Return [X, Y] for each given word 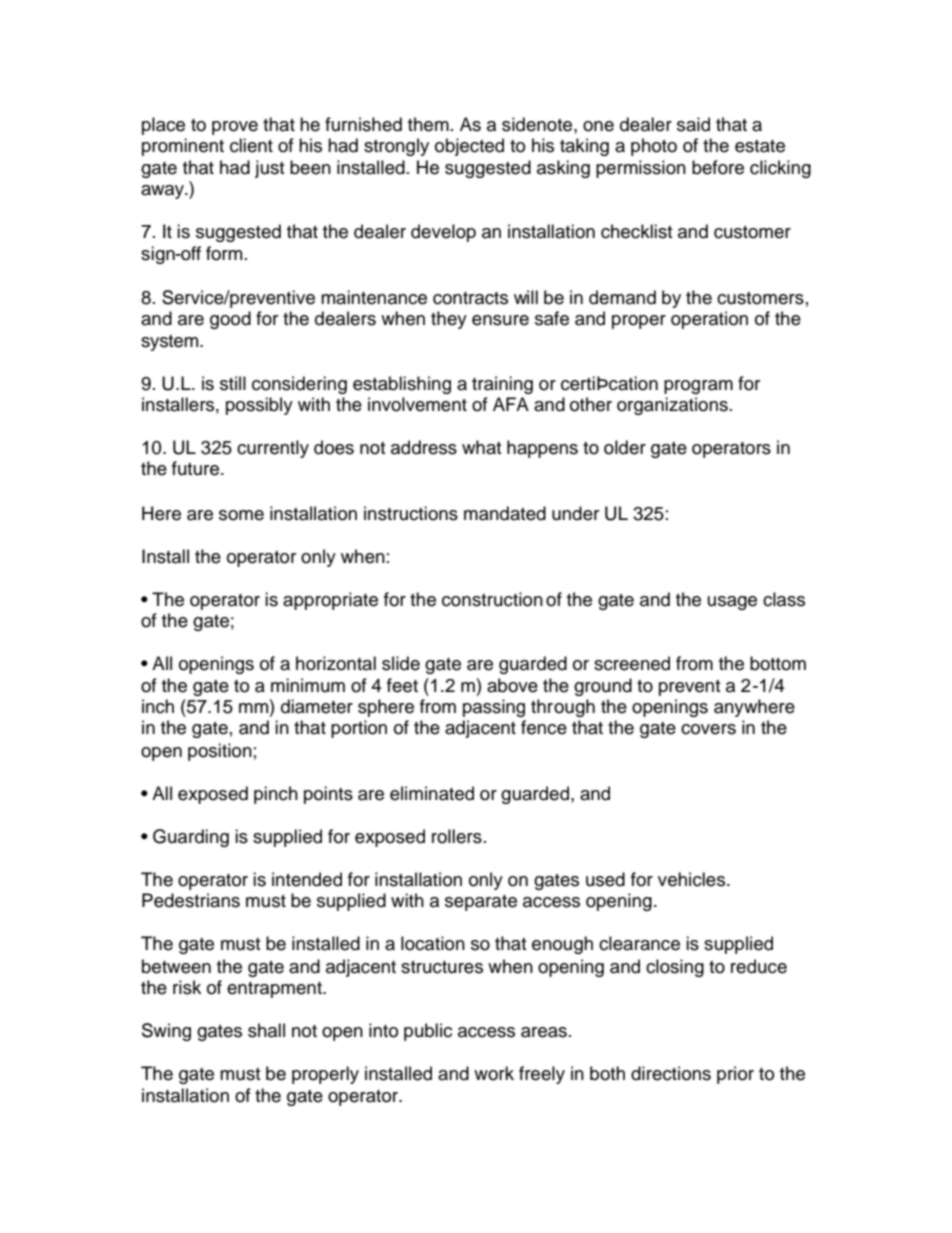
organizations [672, 406]
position [220, 752]
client [251, 145]
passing [494, 708]
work [494, 1073]
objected [469, 147]
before [718, 167]
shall [266, 1030]
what [481, 447]
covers [708, 729]
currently [273, 449]
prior [735, 1075]
